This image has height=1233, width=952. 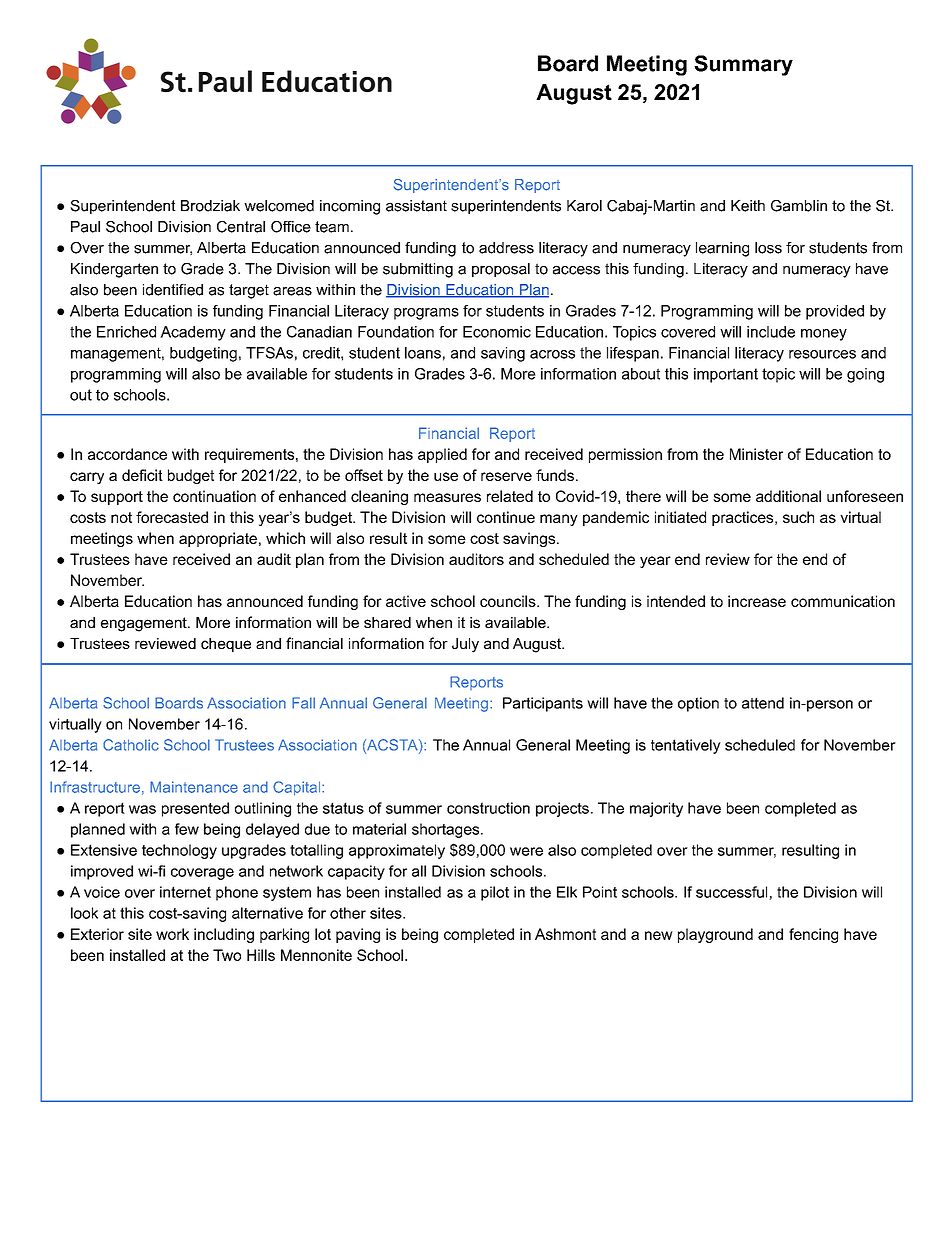 I want to click on attend, so click(x=763, y=703).
